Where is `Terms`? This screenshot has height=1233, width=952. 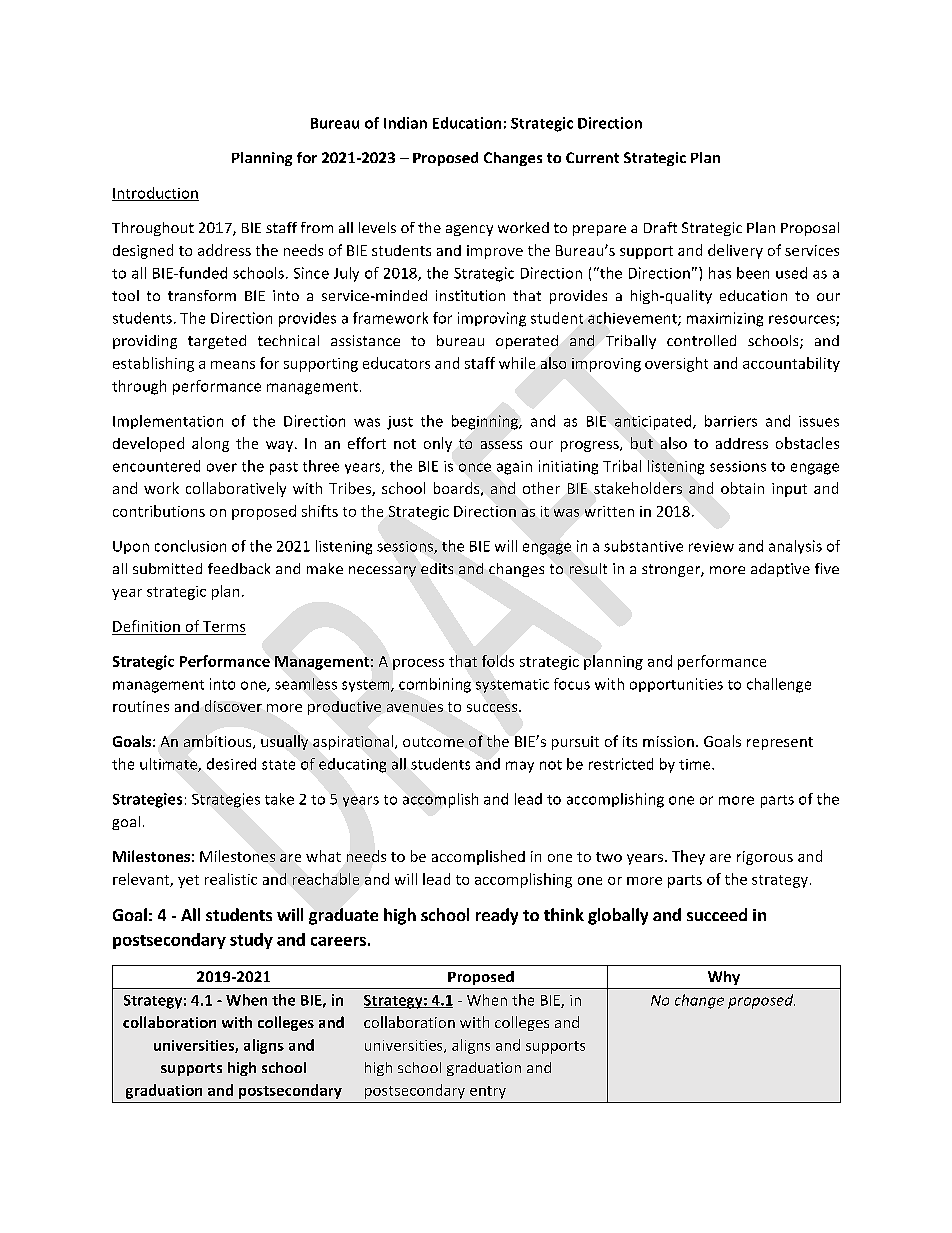
Terms is located at coordinates (224, 626).
